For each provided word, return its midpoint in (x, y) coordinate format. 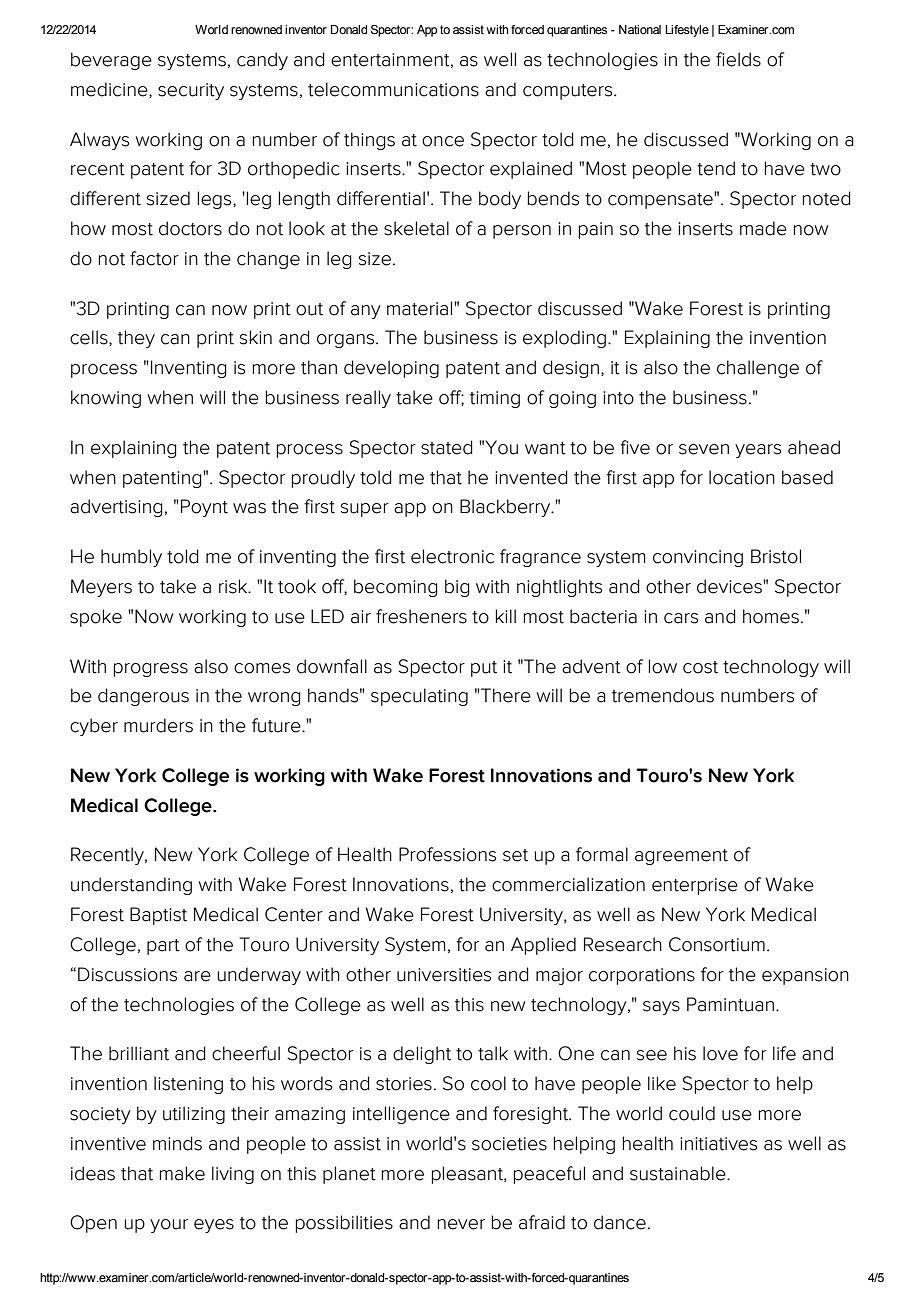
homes (771, 616)
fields (738, 59)
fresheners (421, 616)
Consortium (717, 944)
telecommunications (393, 89)
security (191, 91)
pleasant (468, 1175)
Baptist (158, 916)
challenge (758, 369)
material (421, 308)
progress (151, 670)
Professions (447, 854)
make (182, 1173)
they (136, 339)
